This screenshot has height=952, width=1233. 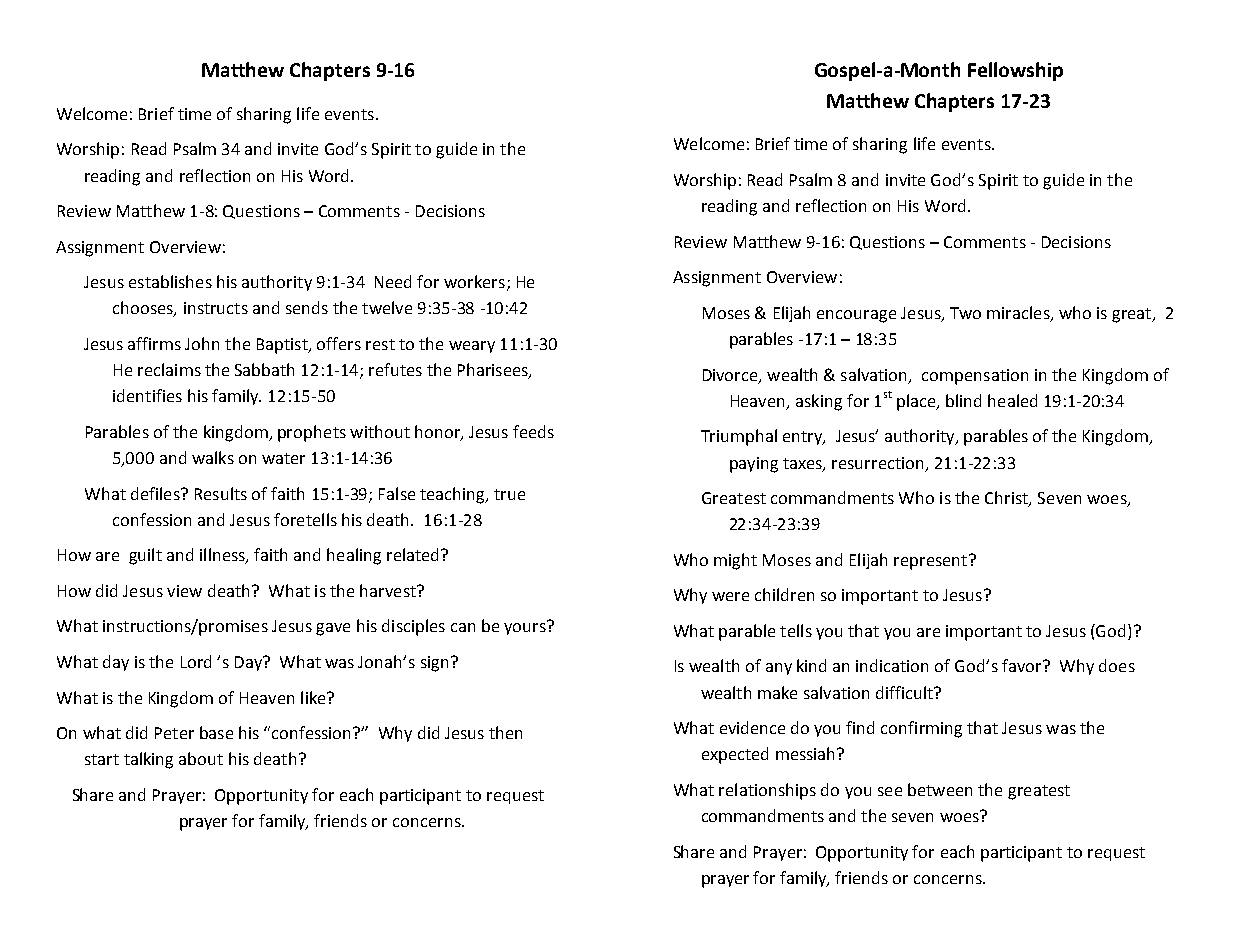 What do you see at coordinates (1015, 71) in the screenshot?
I see `Fellowship` at bounding box center [1015, 71].
